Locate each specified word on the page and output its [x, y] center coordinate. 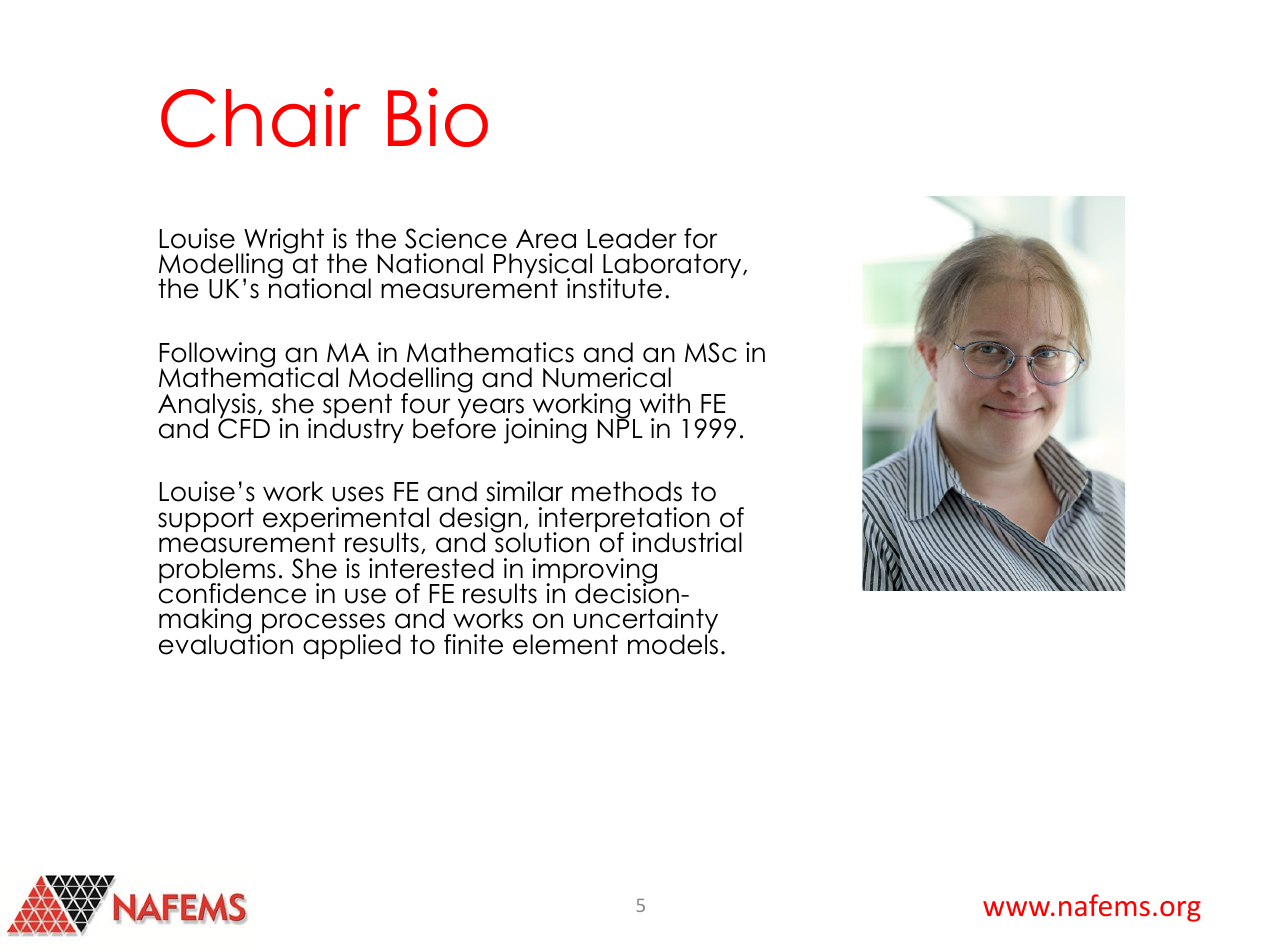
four [425, 403]
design [481, 521]
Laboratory [672, 267]
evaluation [226, 643]
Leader [632, 238]
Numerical [607, 377]
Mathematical [248, 376]
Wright [283, 242]
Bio [438, 117]
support [206, 519]
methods [627, 491]
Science [456, 238]
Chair [261, 118]
